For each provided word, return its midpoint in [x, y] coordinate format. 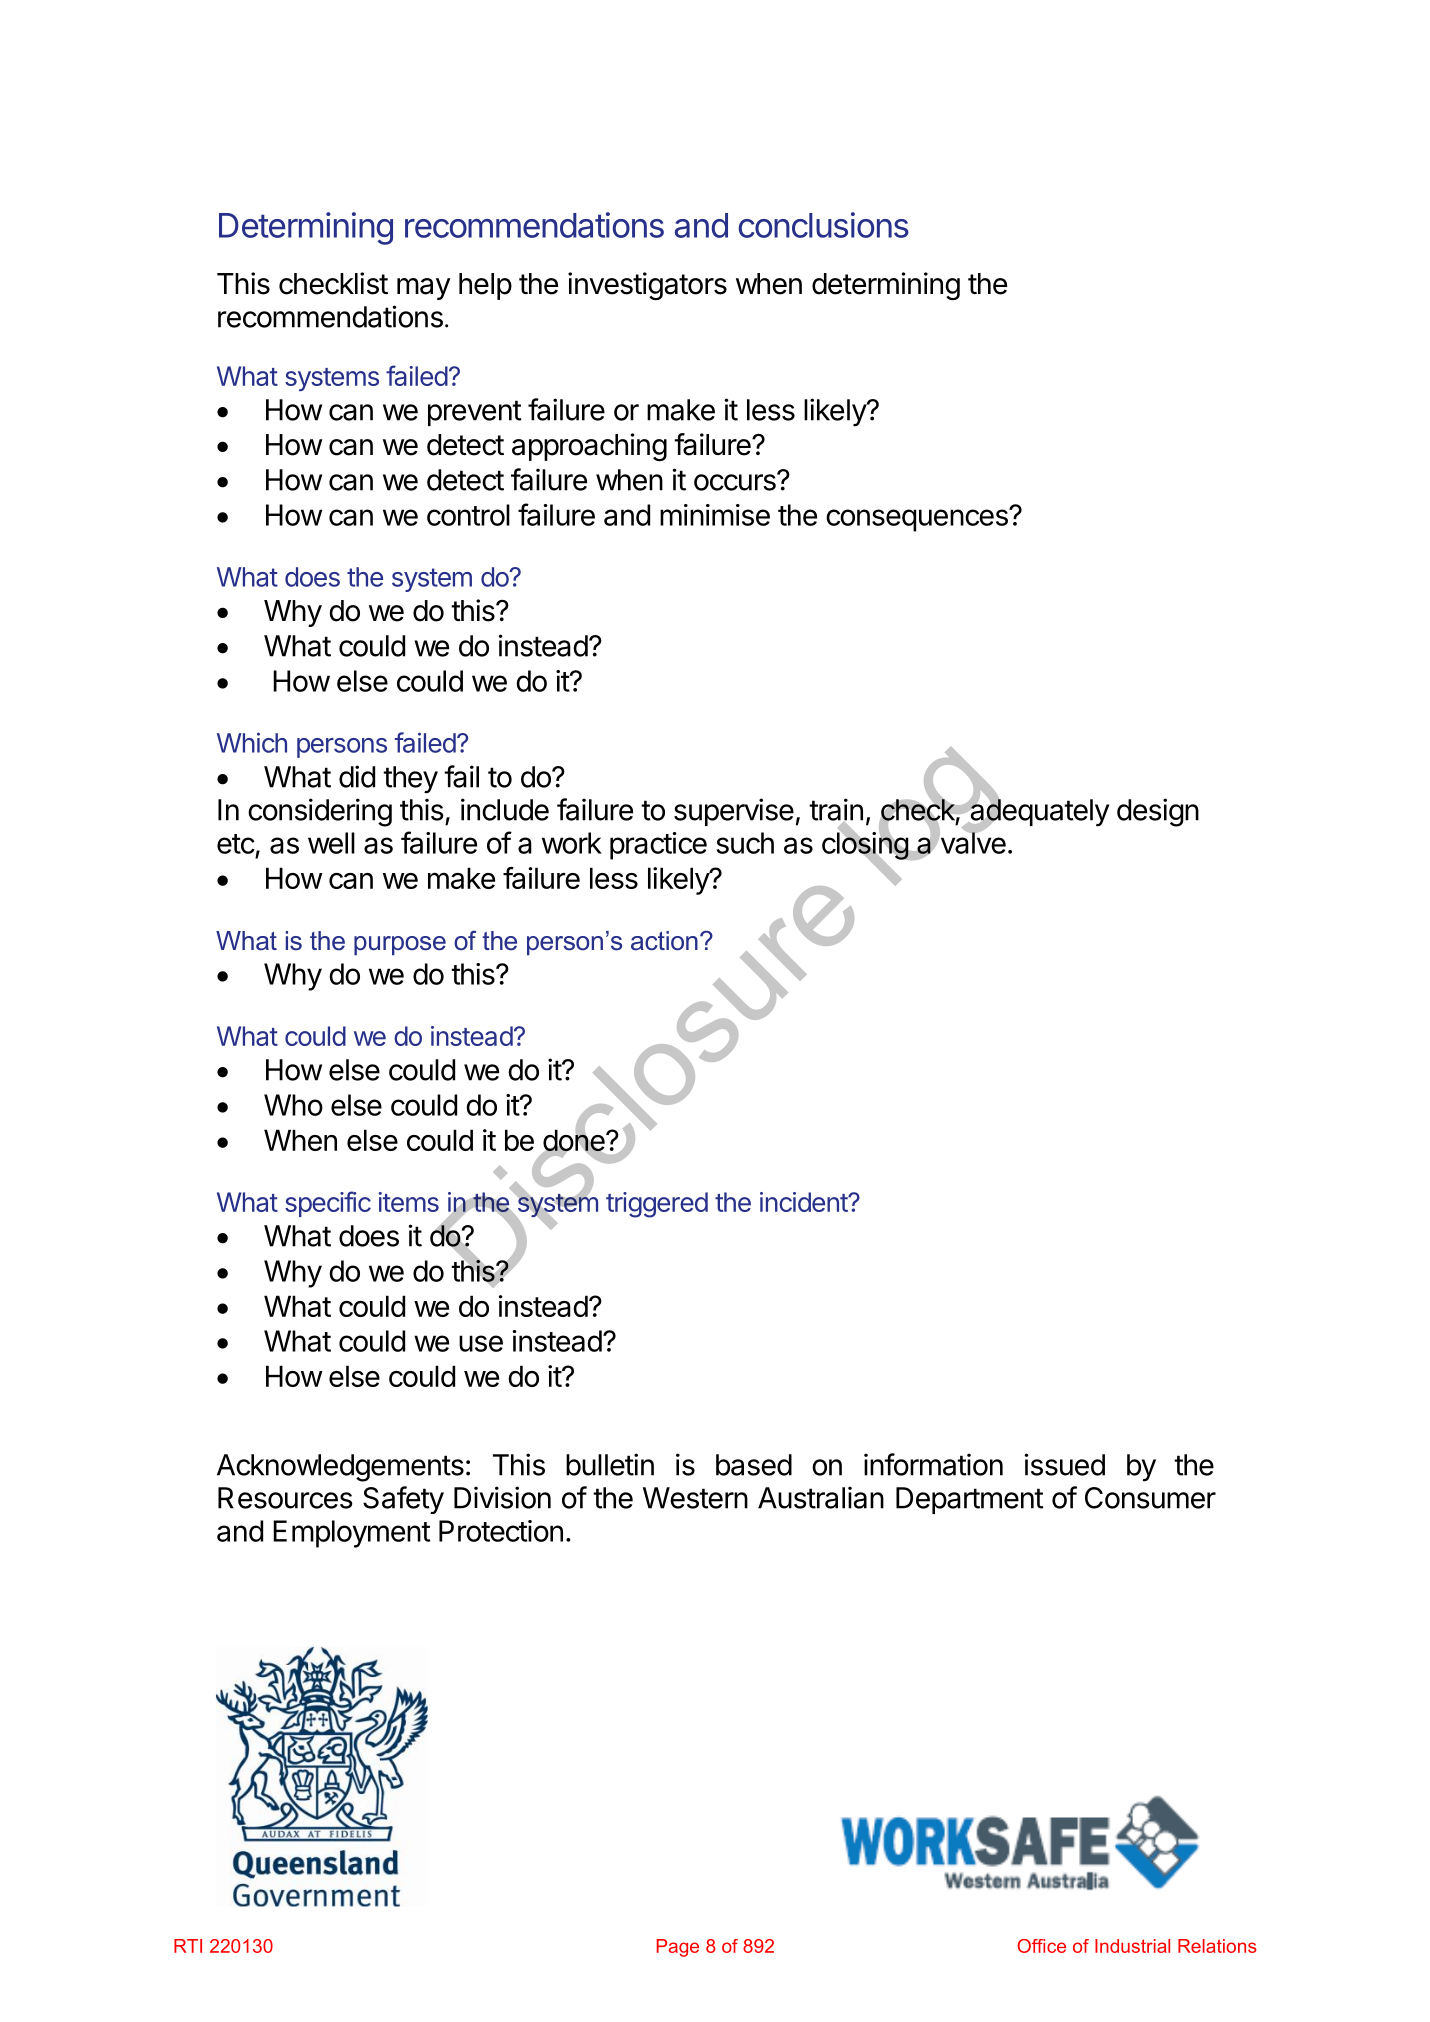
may [424, 289]
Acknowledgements [340, 1468]
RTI [188, 1946]
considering [320, 812]
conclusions [824, 225]
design [1158, 812]
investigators [647, 286]
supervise [734, 812]
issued [1065, 1464]
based [754, 1465]
